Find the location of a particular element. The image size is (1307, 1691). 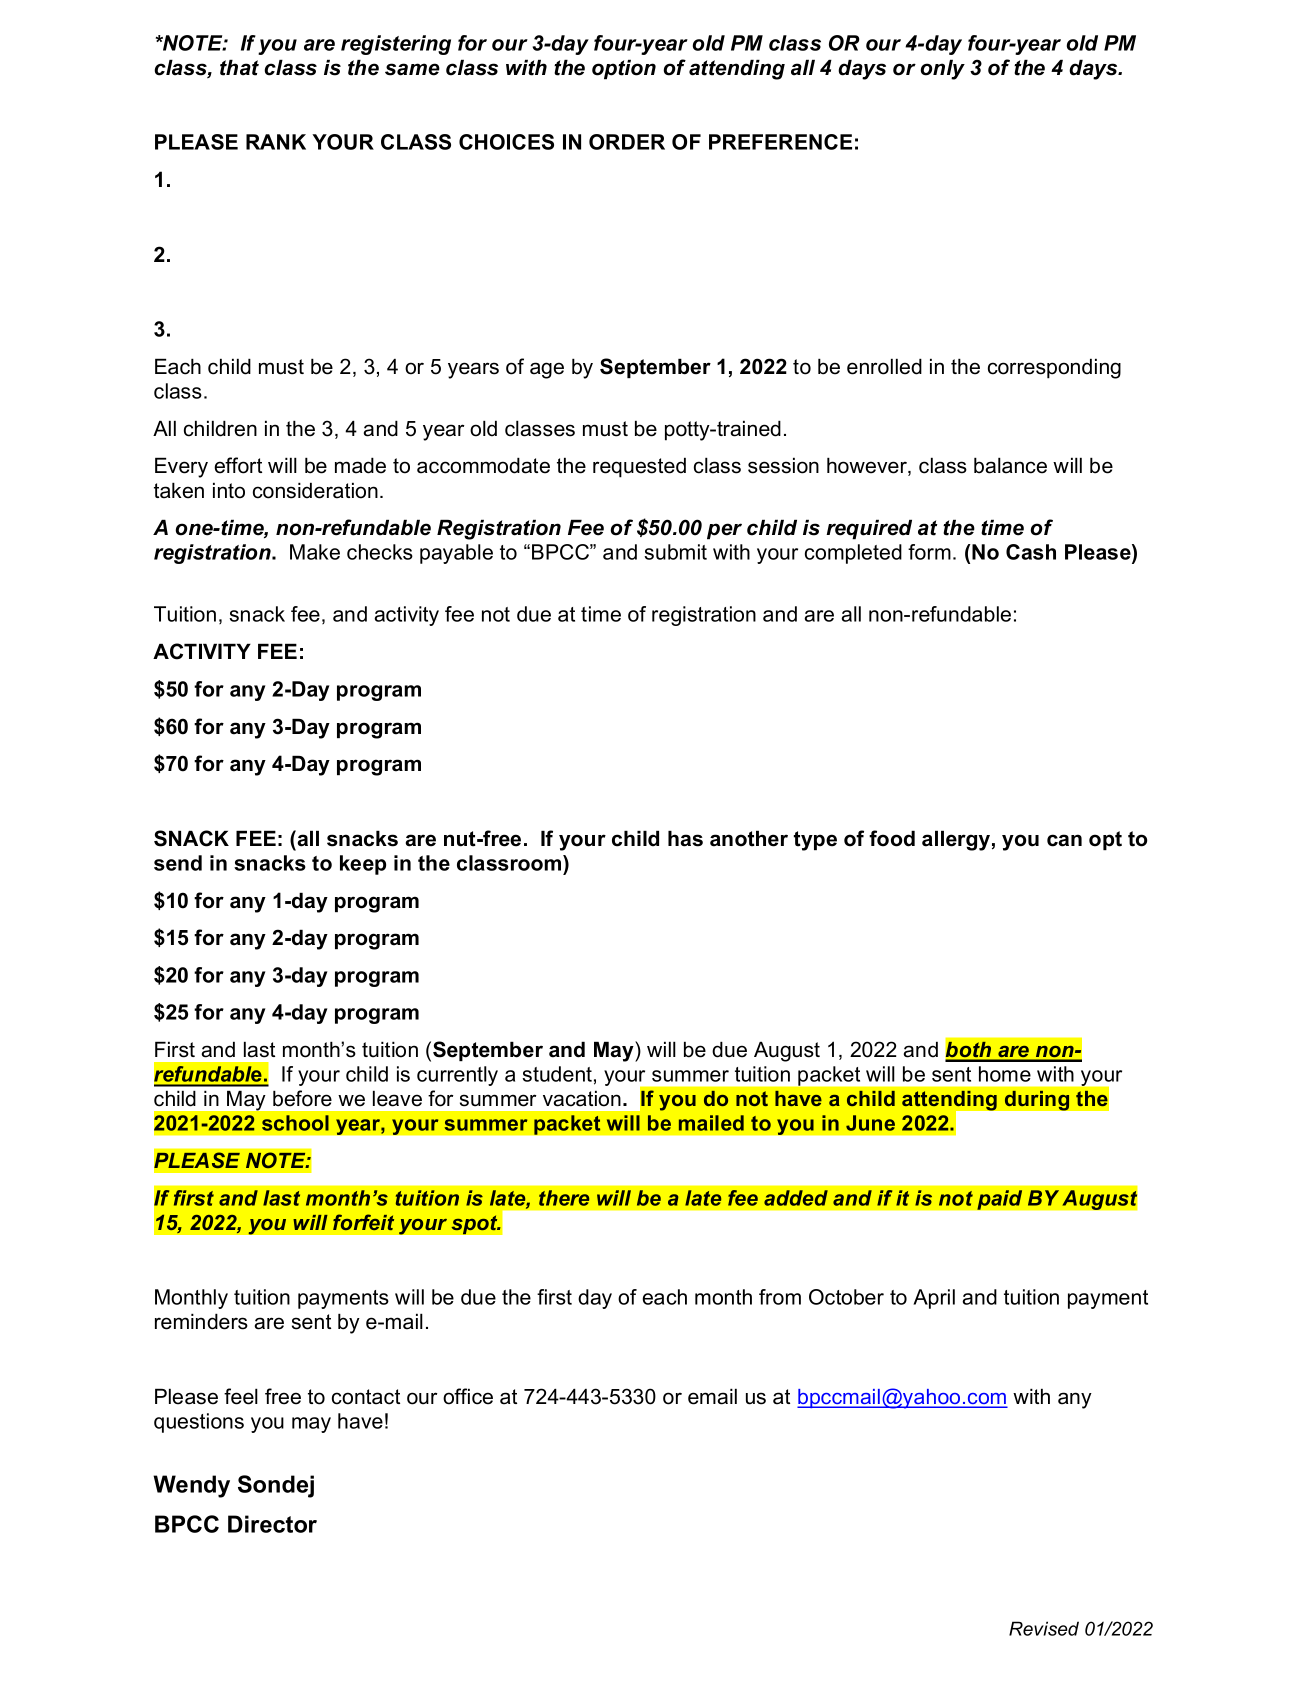

Director is located at coordinates (272, 1524).
